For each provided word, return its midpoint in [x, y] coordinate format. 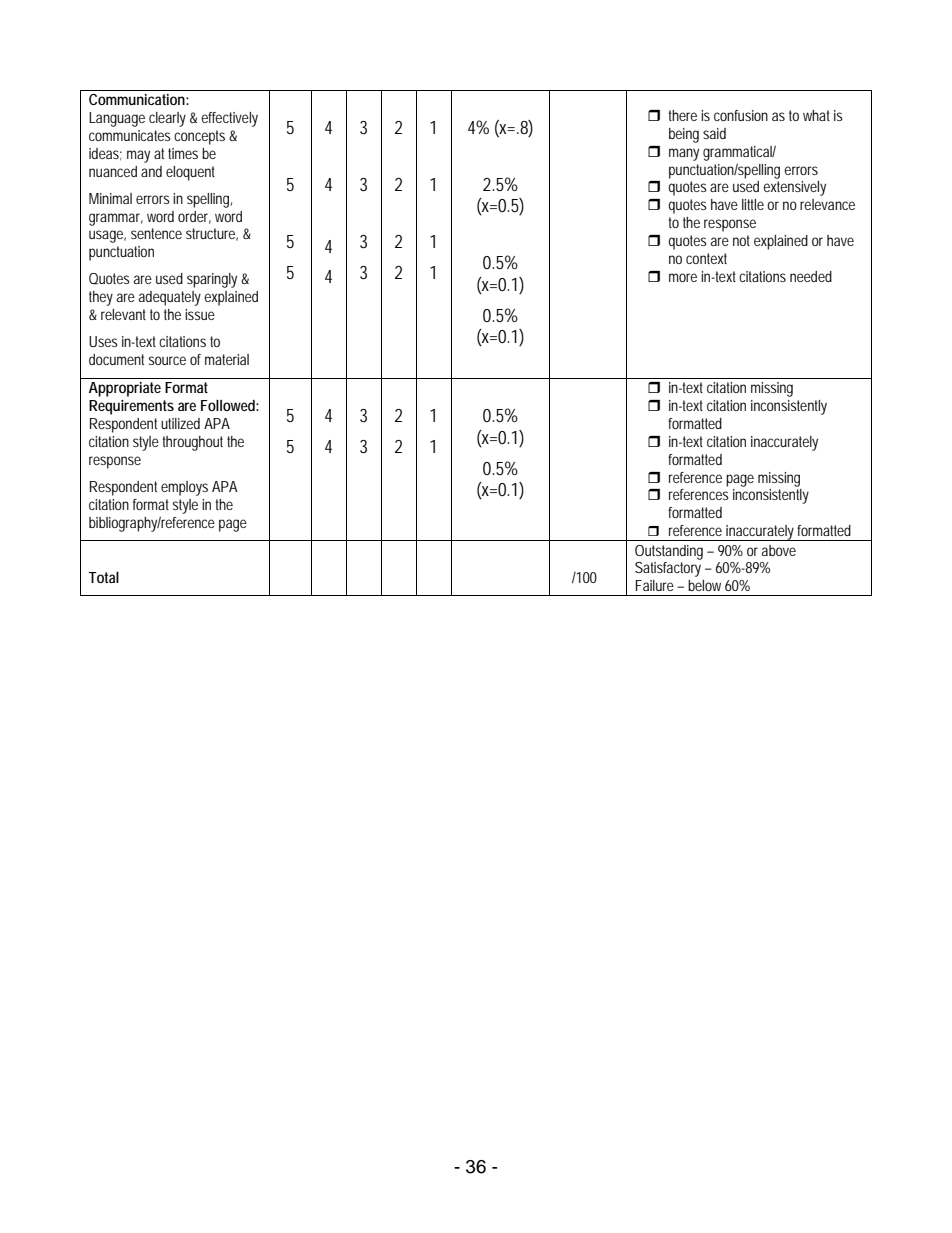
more [683, 277]
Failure [655, 585]
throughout [192, 443]
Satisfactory [668, 569]
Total [104, 577]
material [227, 359]
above [779, 550]
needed [811, 276]
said [714, 133]
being [684, 135]
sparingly [214, 280]
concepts [199, 137]
